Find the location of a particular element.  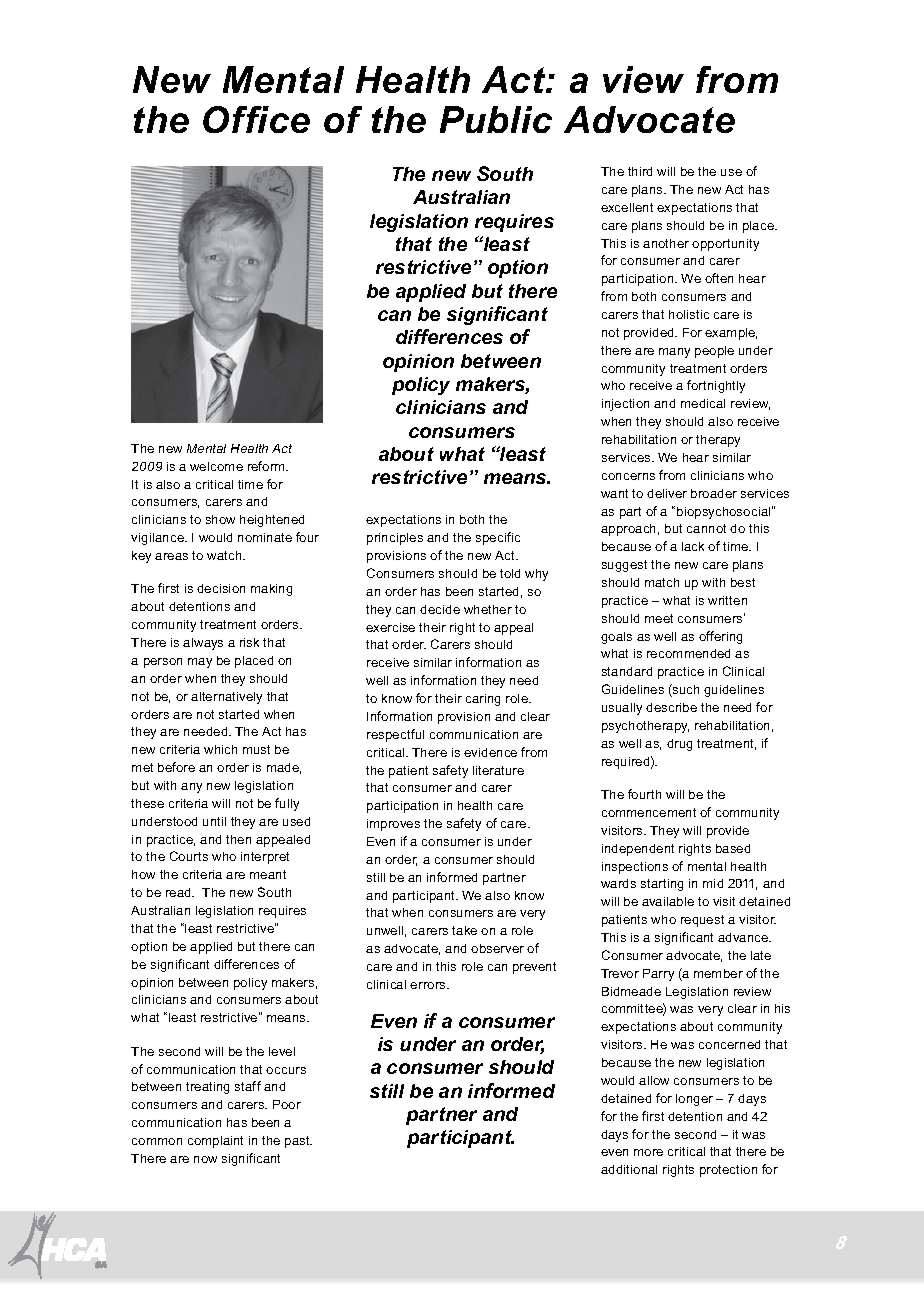

more is located at coordinates (648, 1152).
